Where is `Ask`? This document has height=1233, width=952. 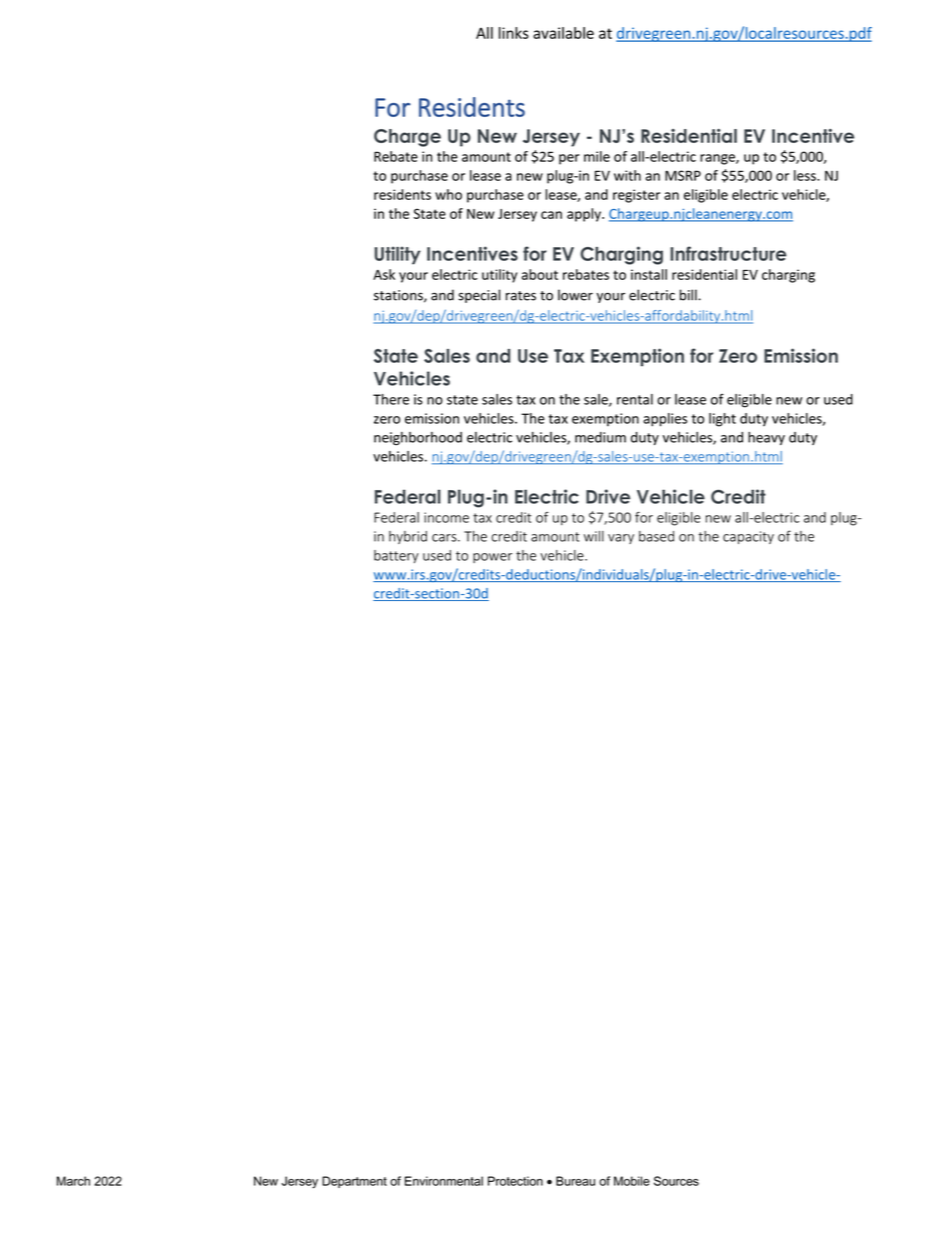 Ask is located at coordinates (384, 274).
